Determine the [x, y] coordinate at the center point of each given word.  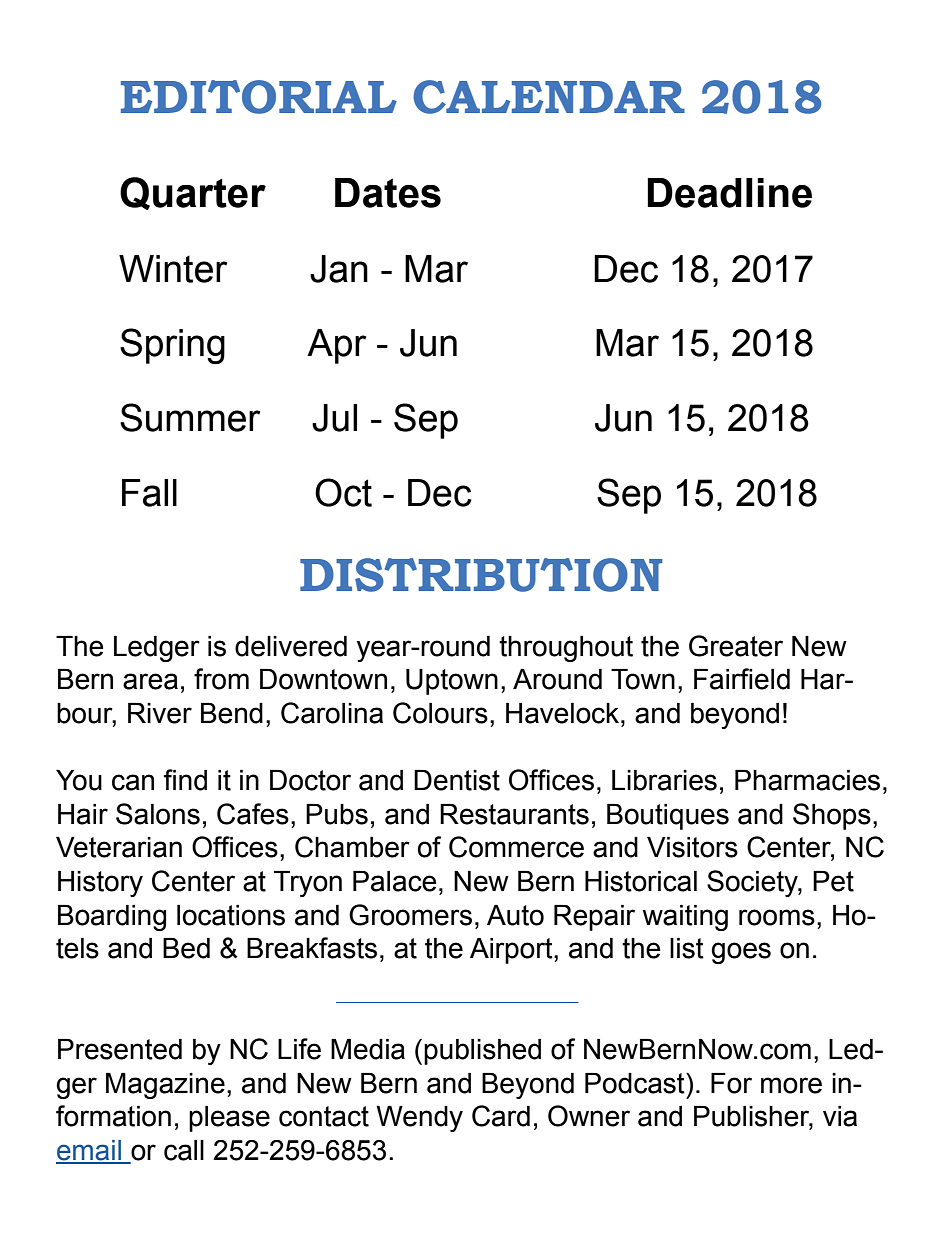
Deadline [729, 193]
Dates [388, 193]
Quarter [193, 193]
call [184, 1150]
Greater [736, 646]
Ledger [157, 649]
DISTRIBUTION [481, 575]
